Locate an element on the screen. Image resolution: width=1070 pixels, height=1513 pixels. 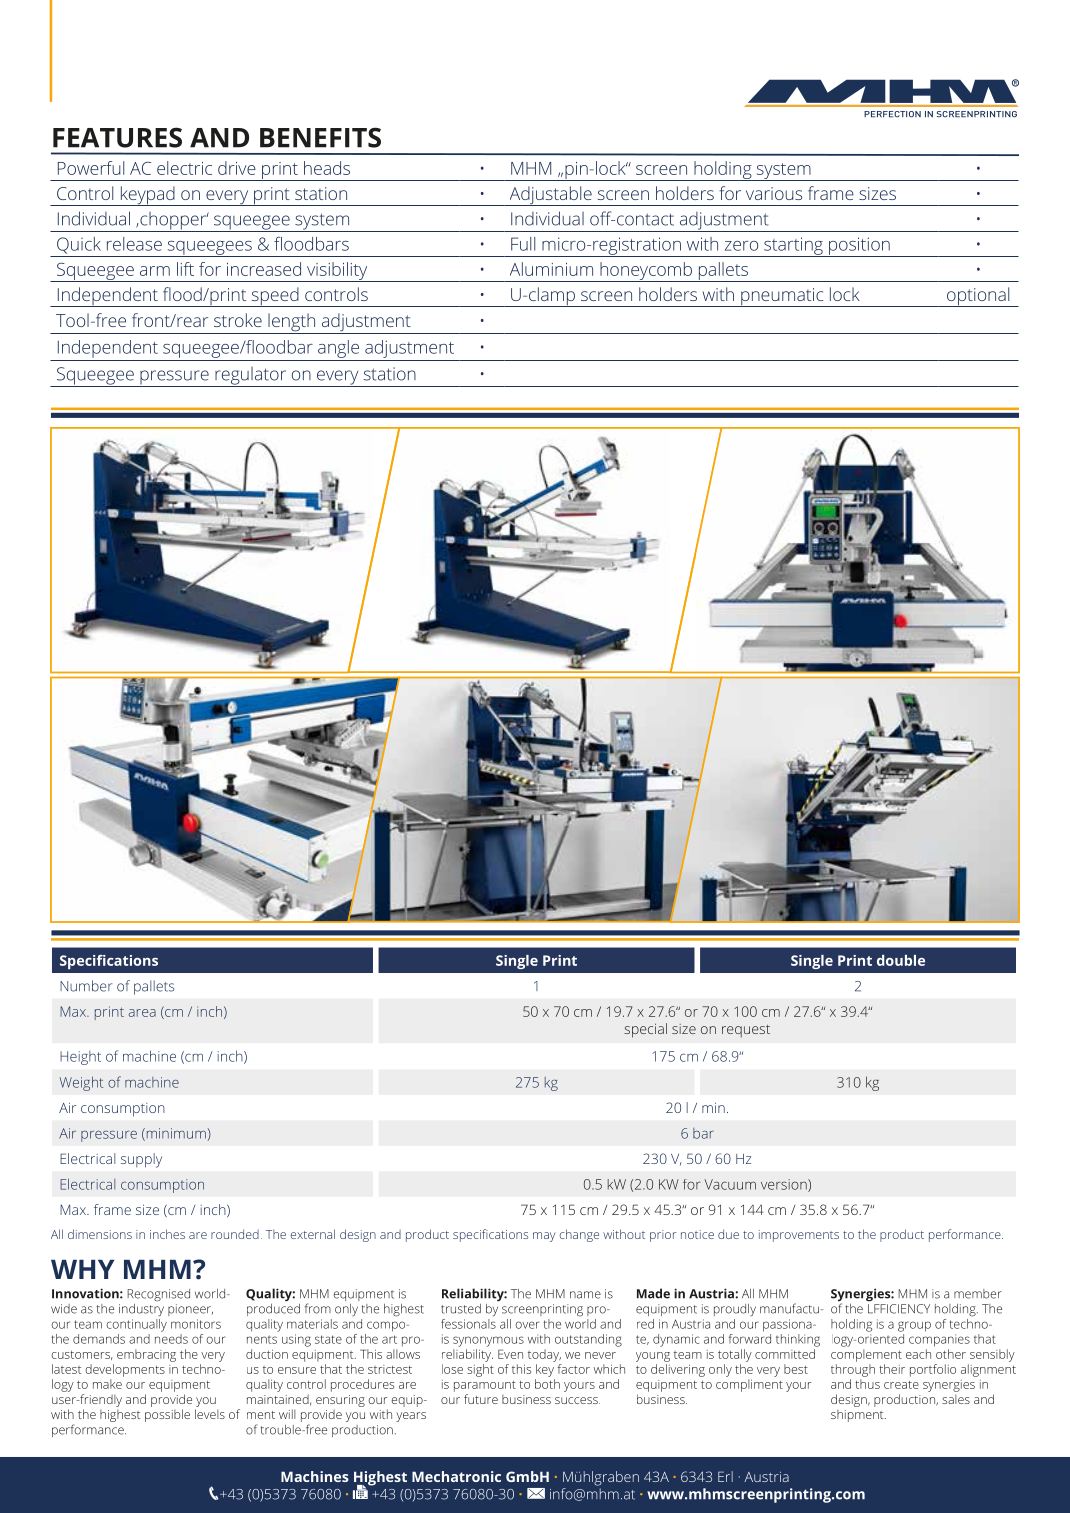
double is located at coordinates (901, 960).
